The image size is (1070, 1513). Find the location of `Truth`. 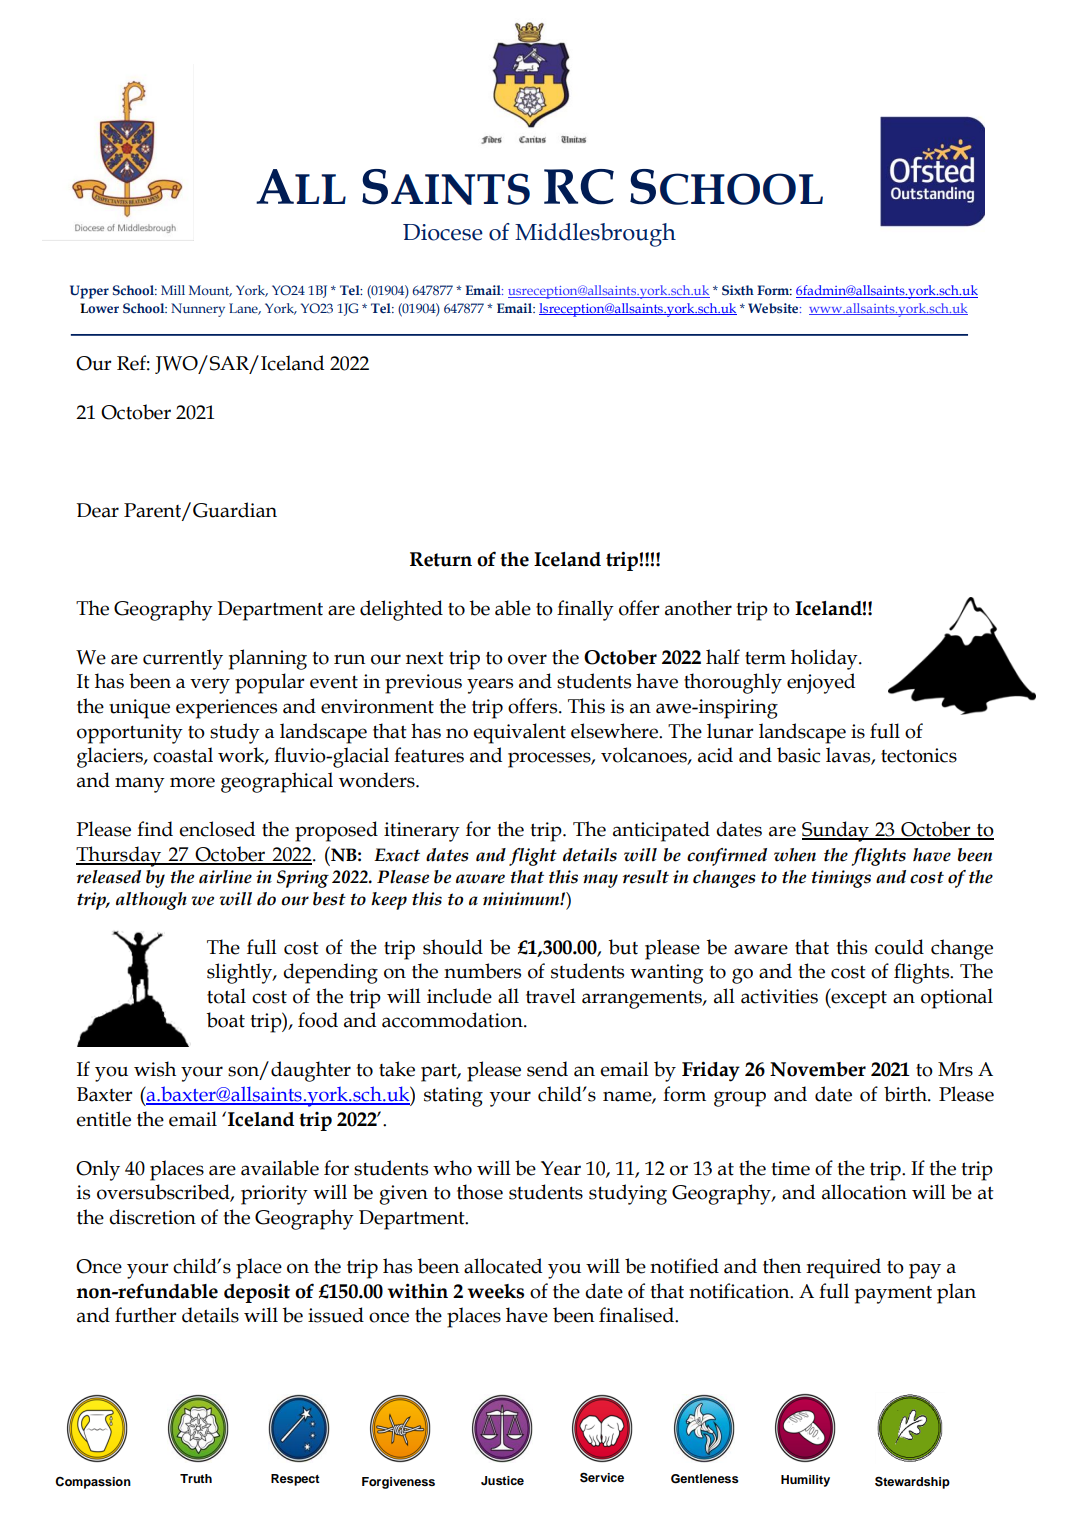

Truth is located at coordinates (196, 1478).
